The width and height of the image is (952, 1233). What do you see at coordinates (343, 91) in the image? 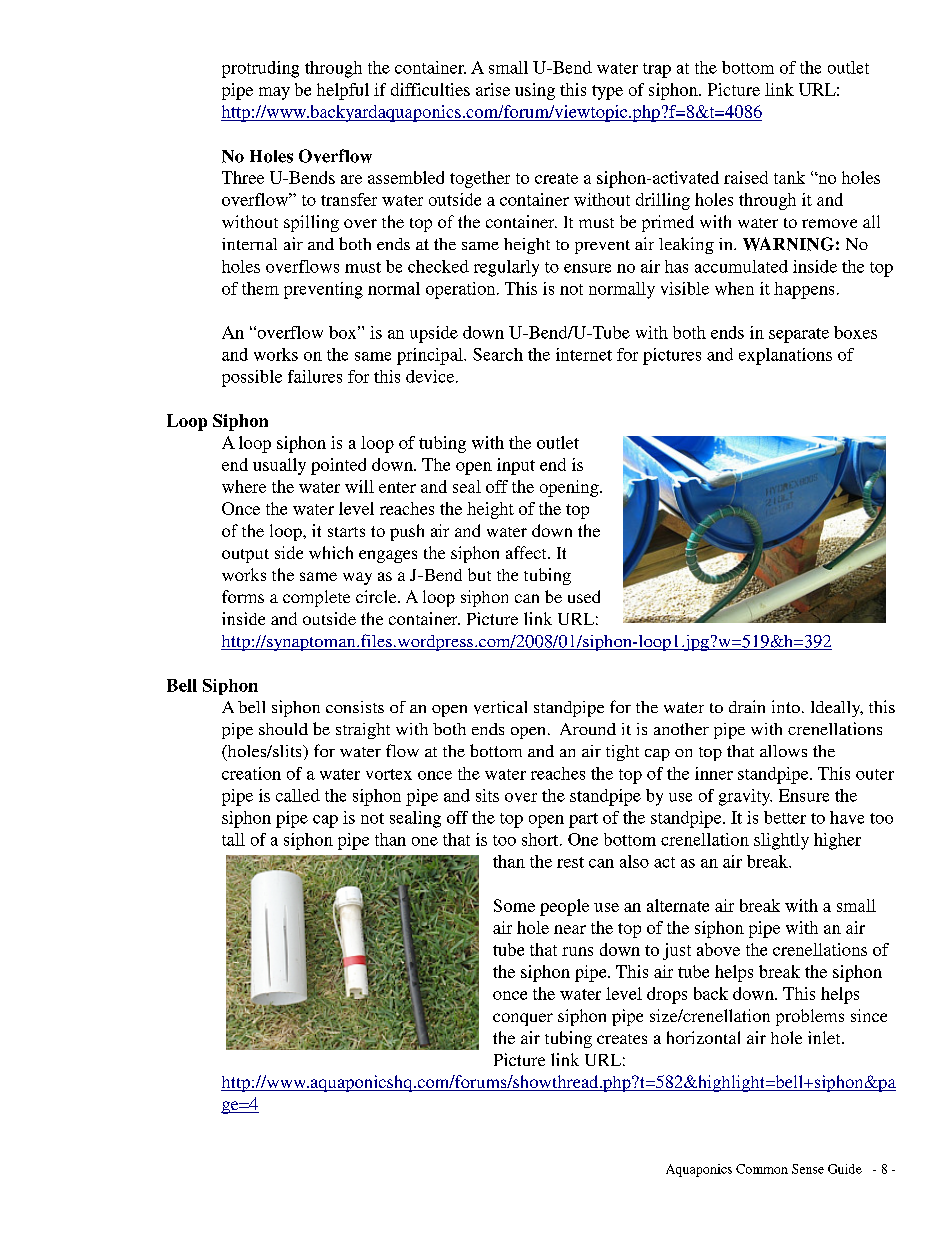
I see `helpful` at bounding box center [343, 91].
